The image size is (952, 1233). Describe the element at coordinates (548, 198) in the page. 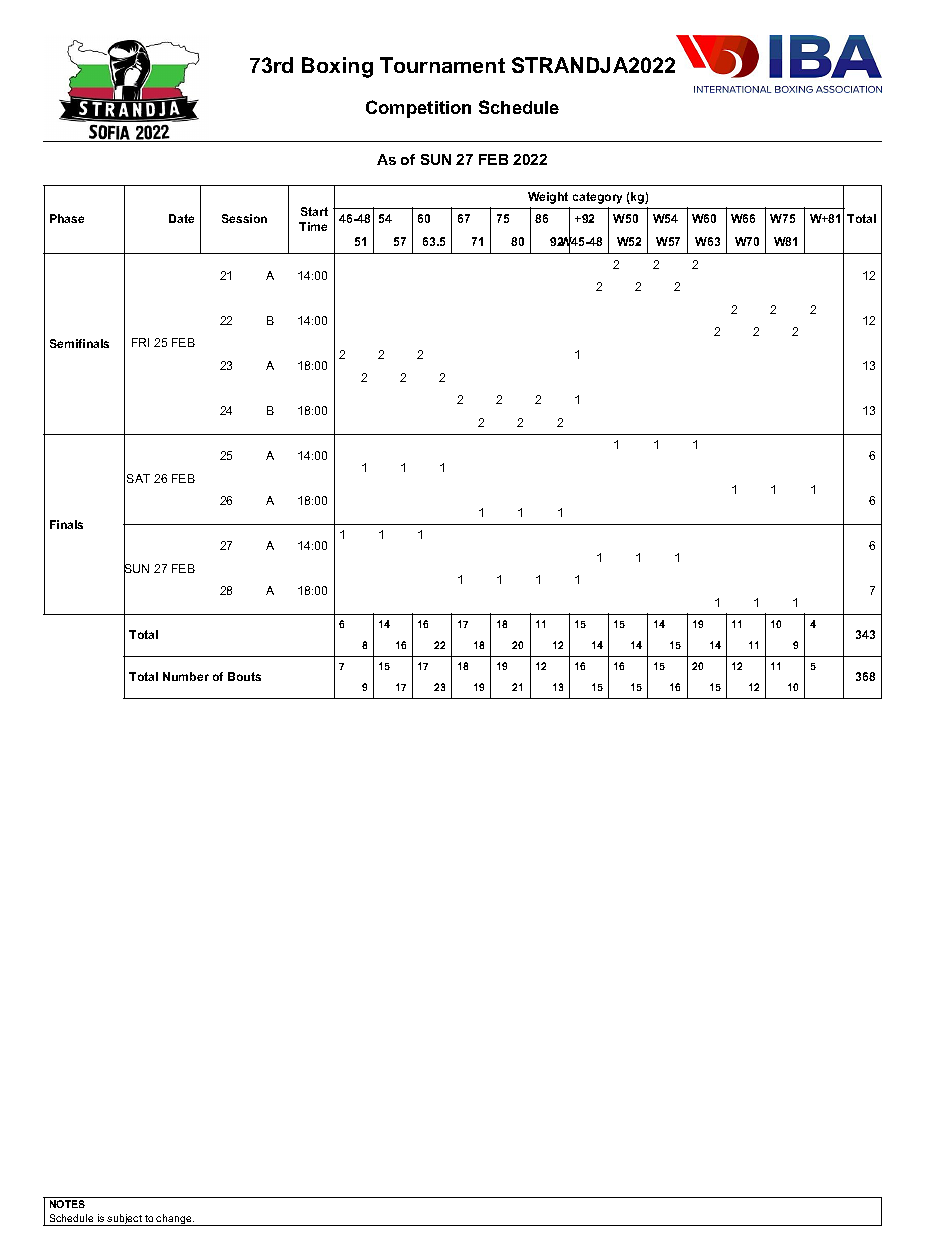

I see `Weight` at that location.
